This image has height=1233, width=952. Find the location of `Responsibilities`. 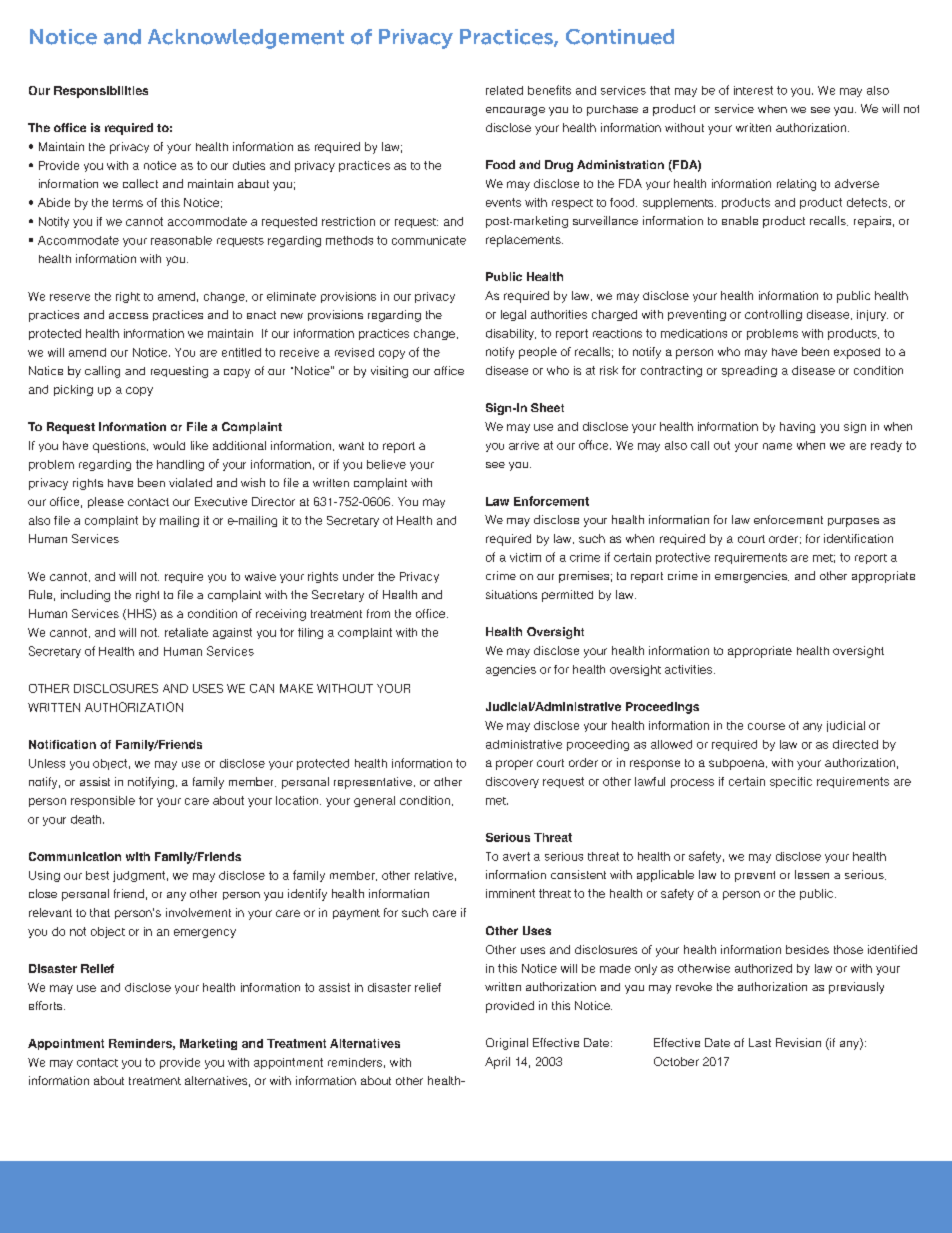

Responsibilities is located at coordinates (101, 92).
